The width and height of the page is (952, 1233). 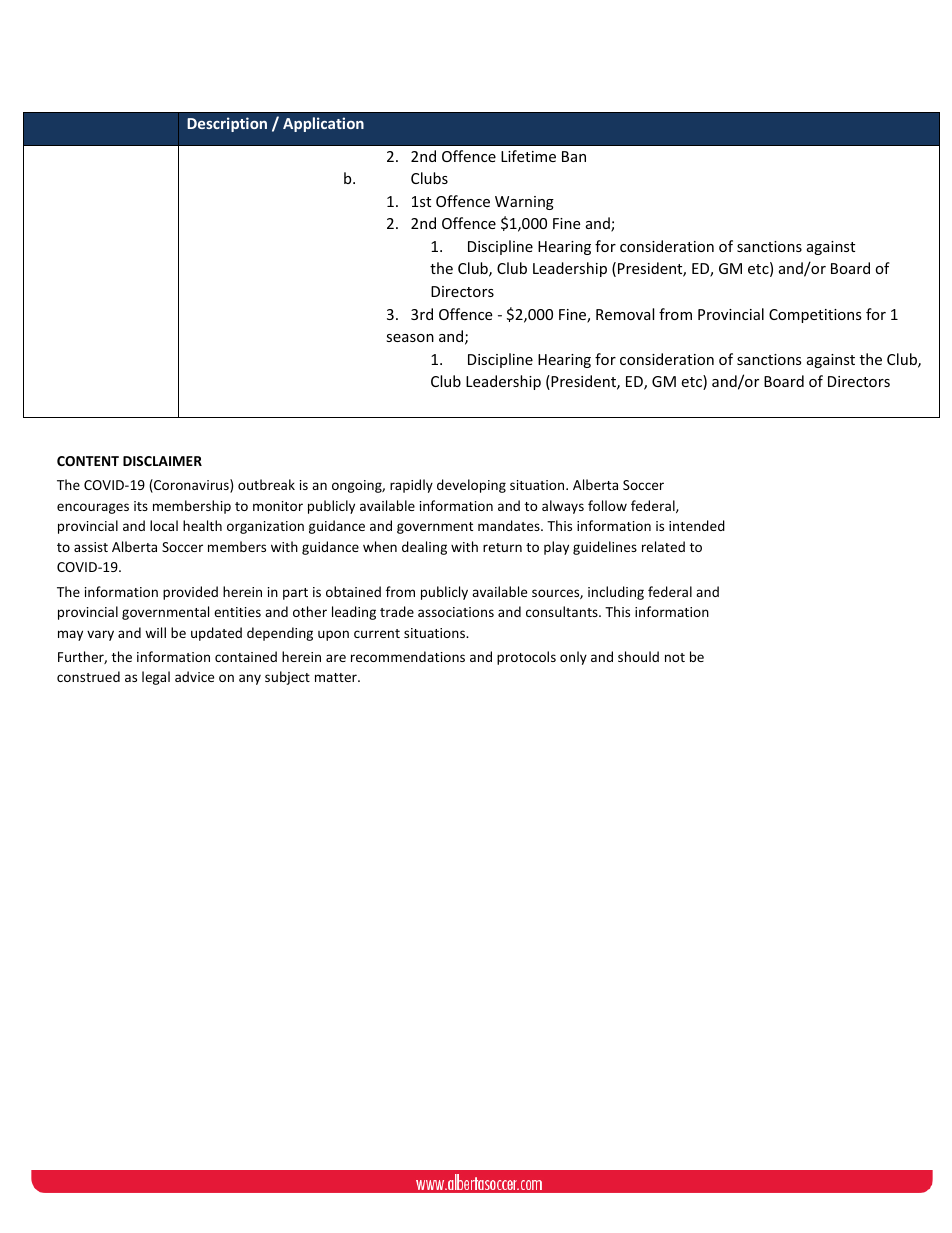 What do you see at coordinates (227, 124) in the page?
I see `Description` at bounding box center [227, 124].
